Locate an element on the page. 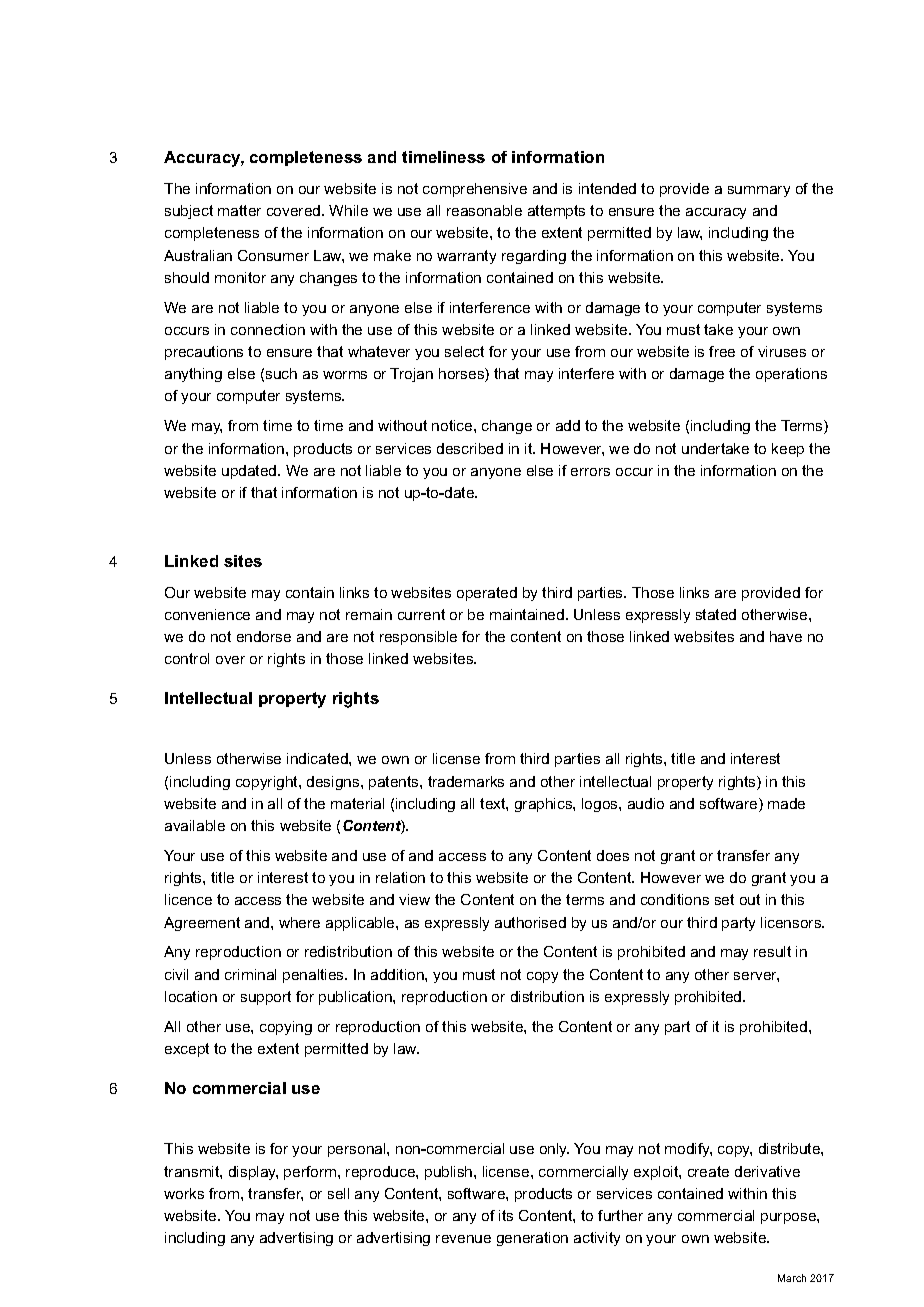 The width and height of the image is (924, 1307). addition is located at coordinates (398, 974).
